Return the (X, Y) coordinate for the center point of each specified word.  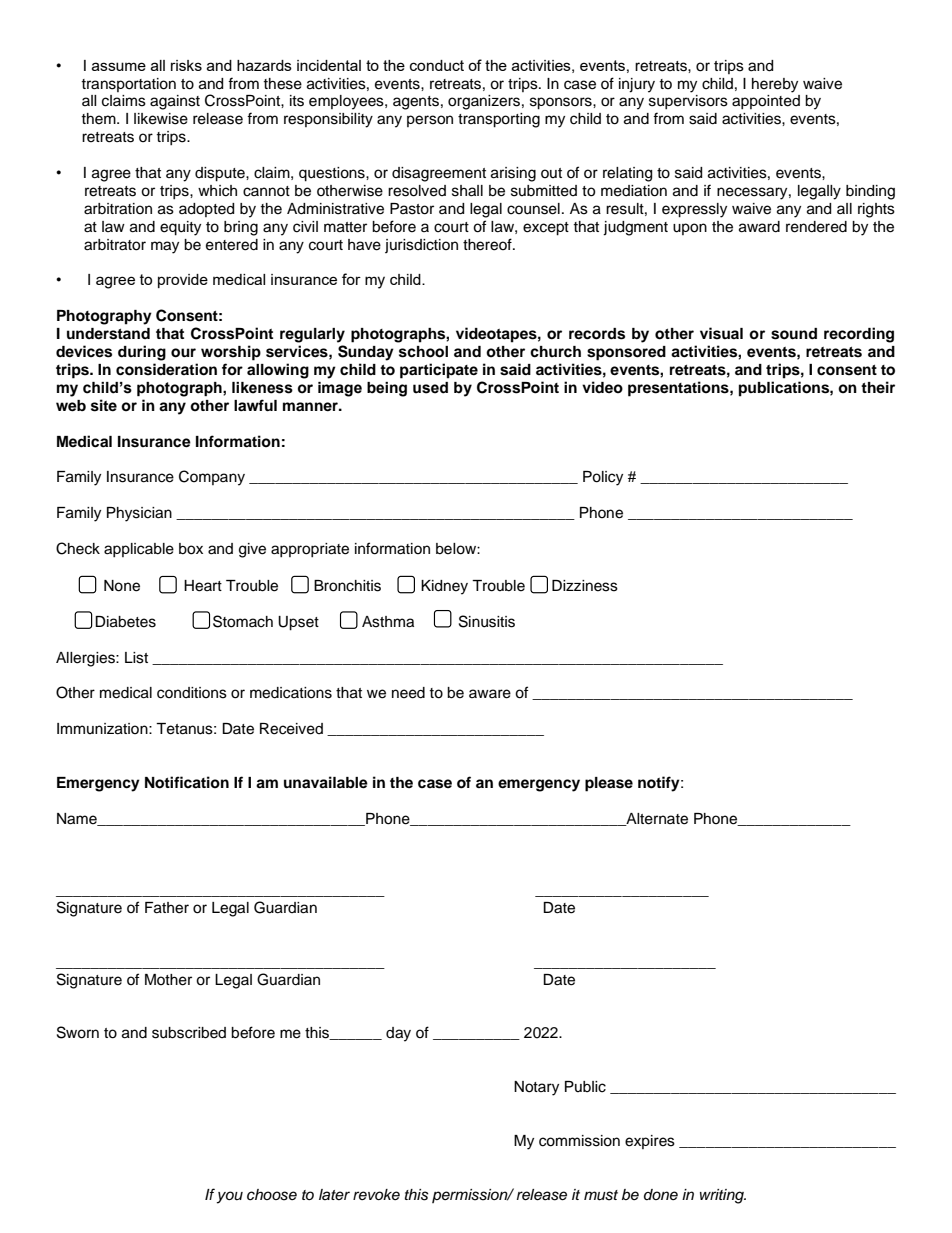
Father (167, 908)
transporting (499, 120)
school (423, 352)
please (609, 784)
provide (183, 281)
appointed (766, 102)
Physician (139, 514)
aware (490, 694)
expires (650, 1142)
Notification (187, 782)
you (230, 1197)
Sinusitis (487, 621)
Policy (603, 478)
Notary (536, 1088)
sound (794, 334)
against (175, 102)
